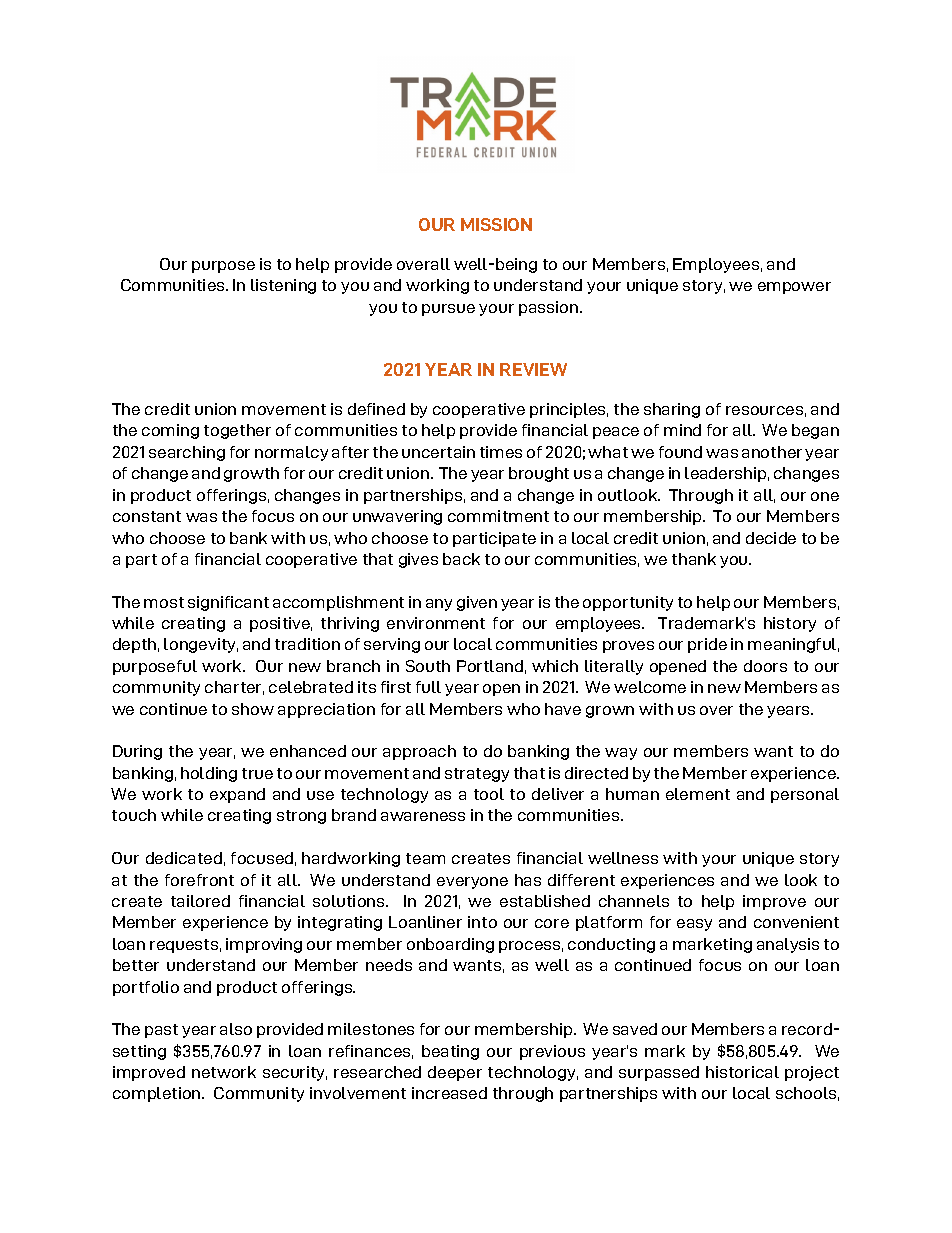  Describe the element at coordinates (794, 288) in the page. I see `empower` at that location.
